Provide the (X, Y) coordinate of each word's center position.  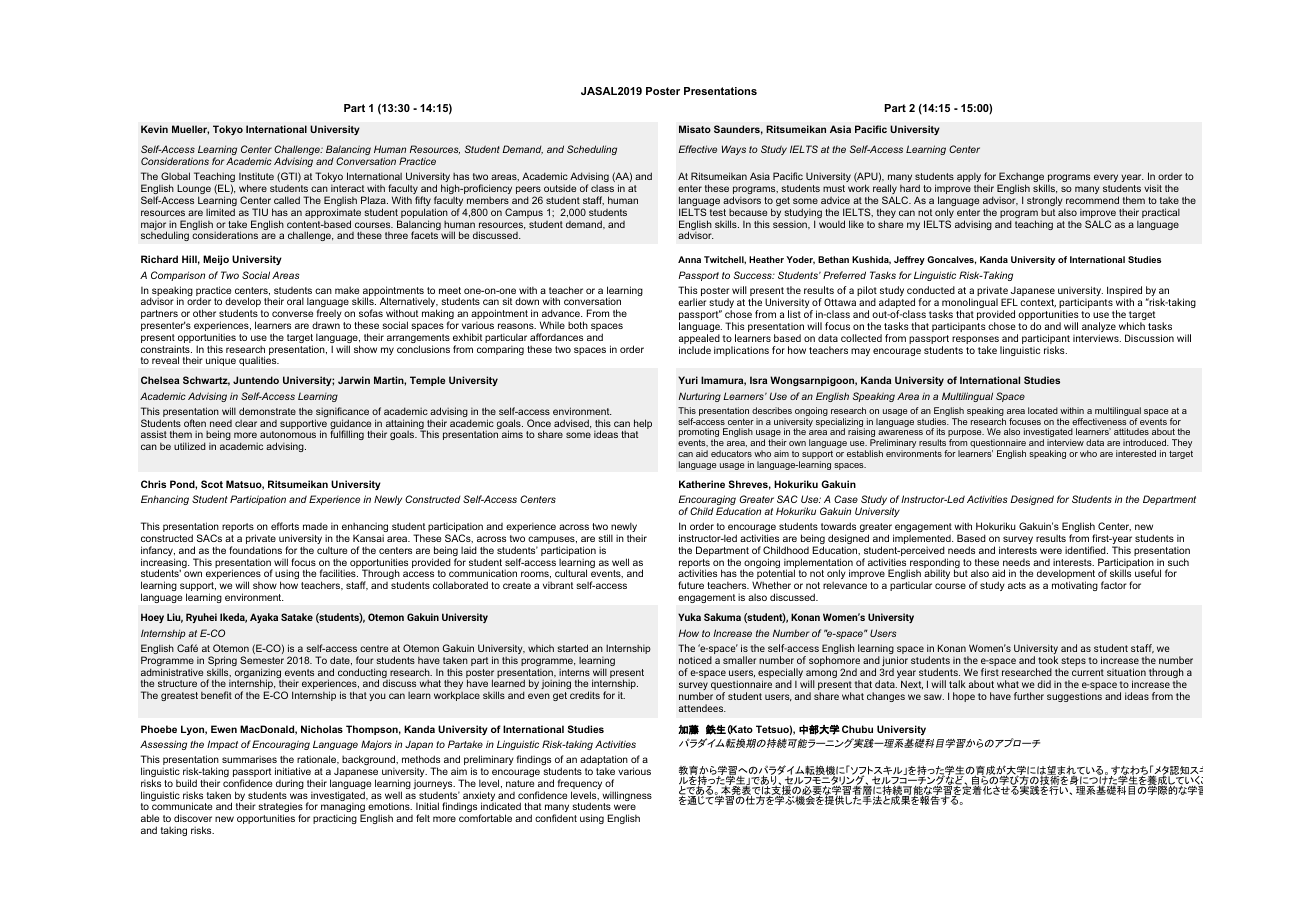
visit (1153, 188)
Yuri (688, 380)
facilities (339, 573)
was (299, 796)
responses (976, 341)
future (691, 585)
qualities (259, 361)
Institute (256, 176)
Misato (695, 129)
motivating (1075, 586)
